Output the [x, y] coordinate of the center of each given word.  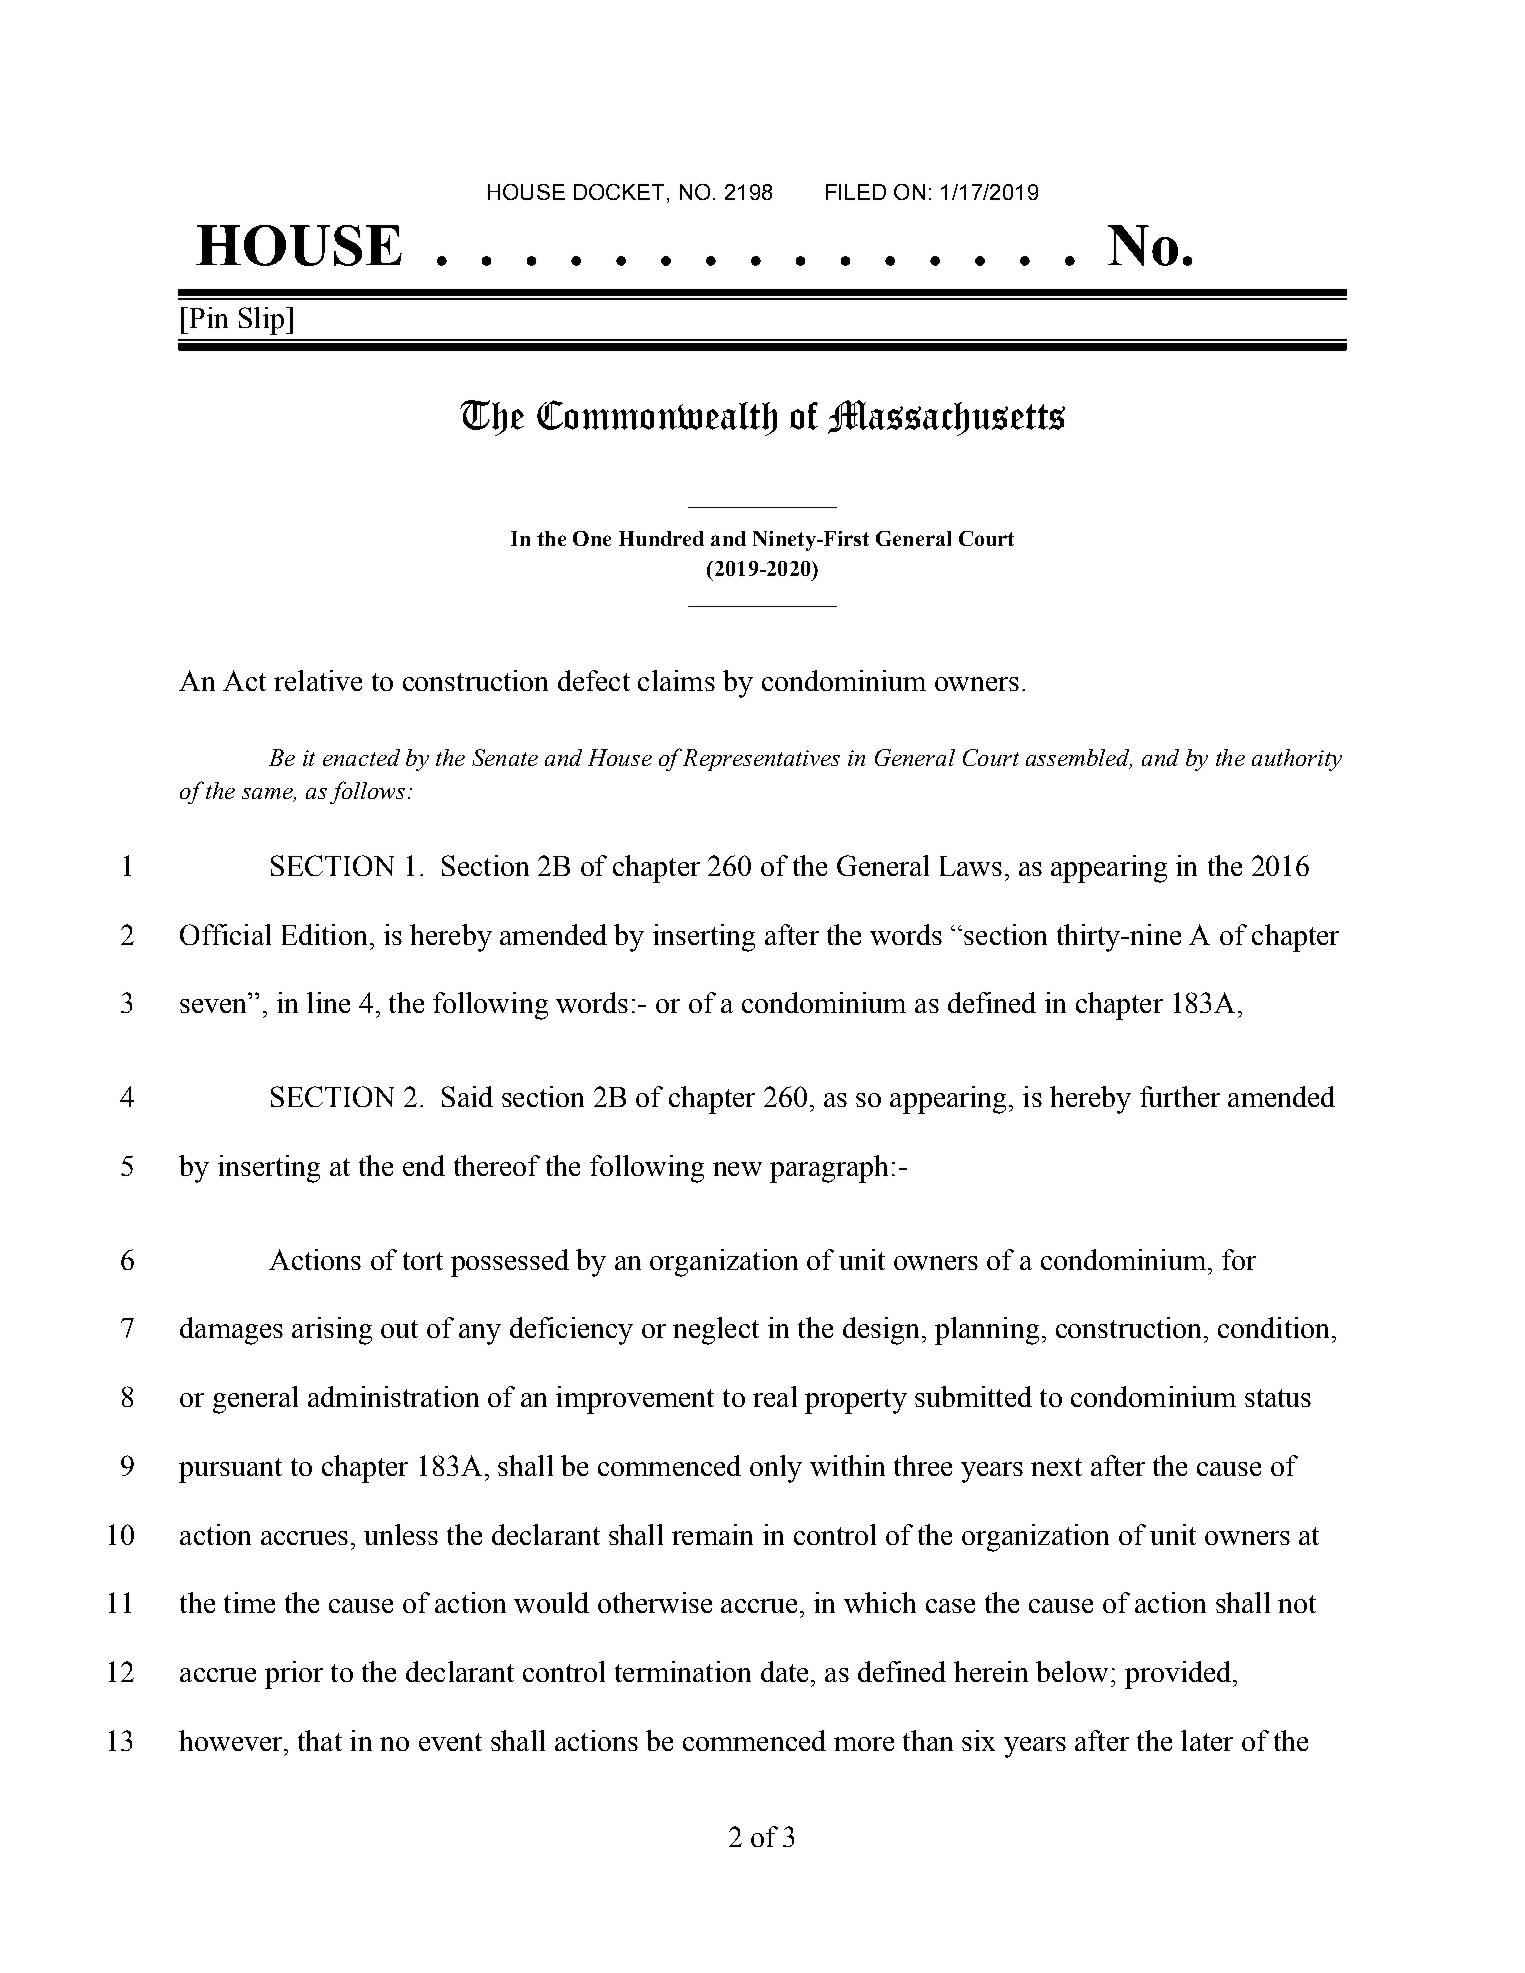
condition [1273, 1327]
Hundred [661, 538]
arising [332, 1331]
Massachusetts [946, 418]
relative [318, 680]
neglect [716, 1331]
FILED [856, 192]
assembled [1079, 759]
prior [294, 1675]
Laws [971, 866]
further [1180, 1096]
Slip [261, 321]
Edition [324, 934]
